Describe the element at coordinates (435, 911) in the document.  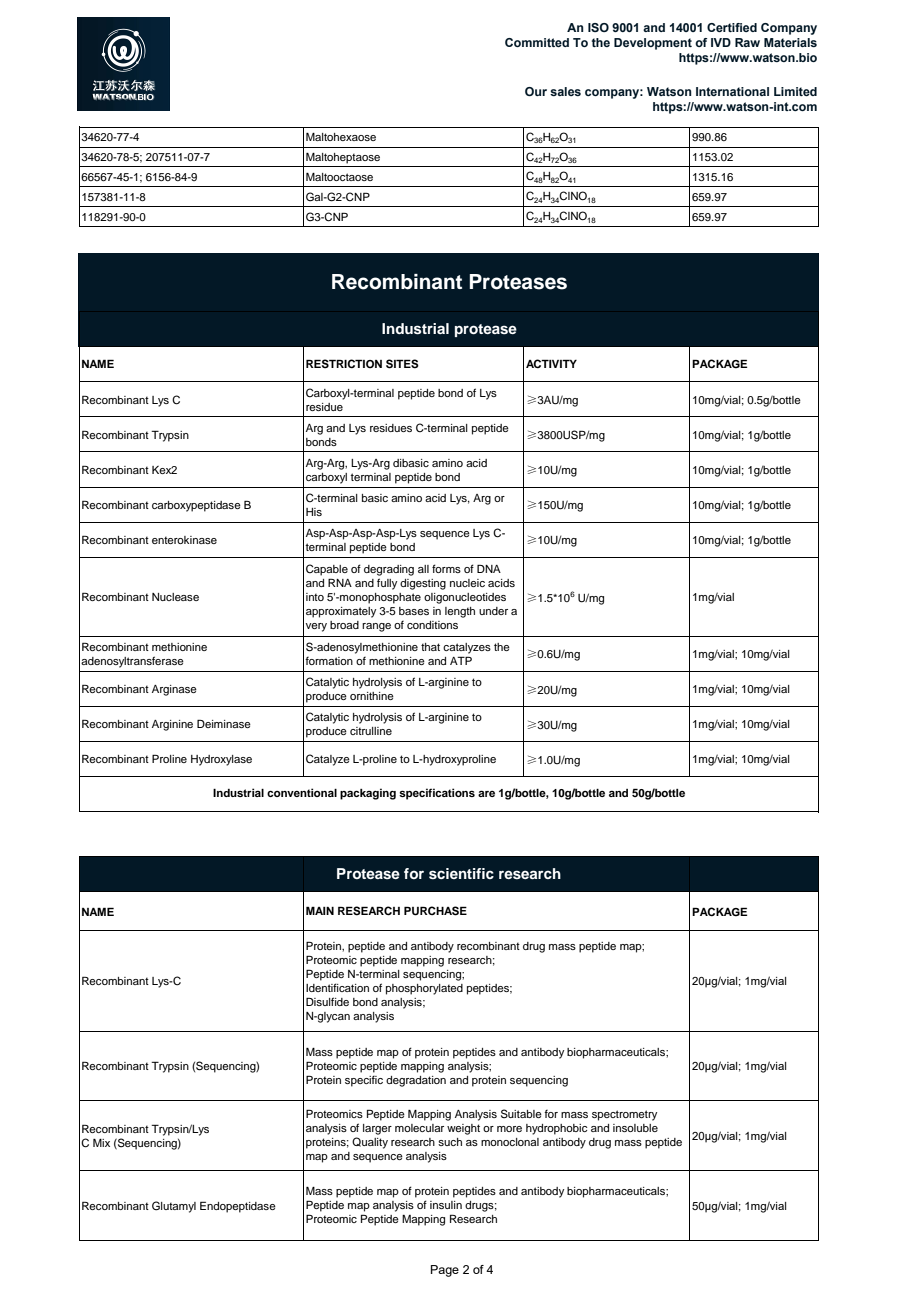
I see `PURCHASE` at that location.
